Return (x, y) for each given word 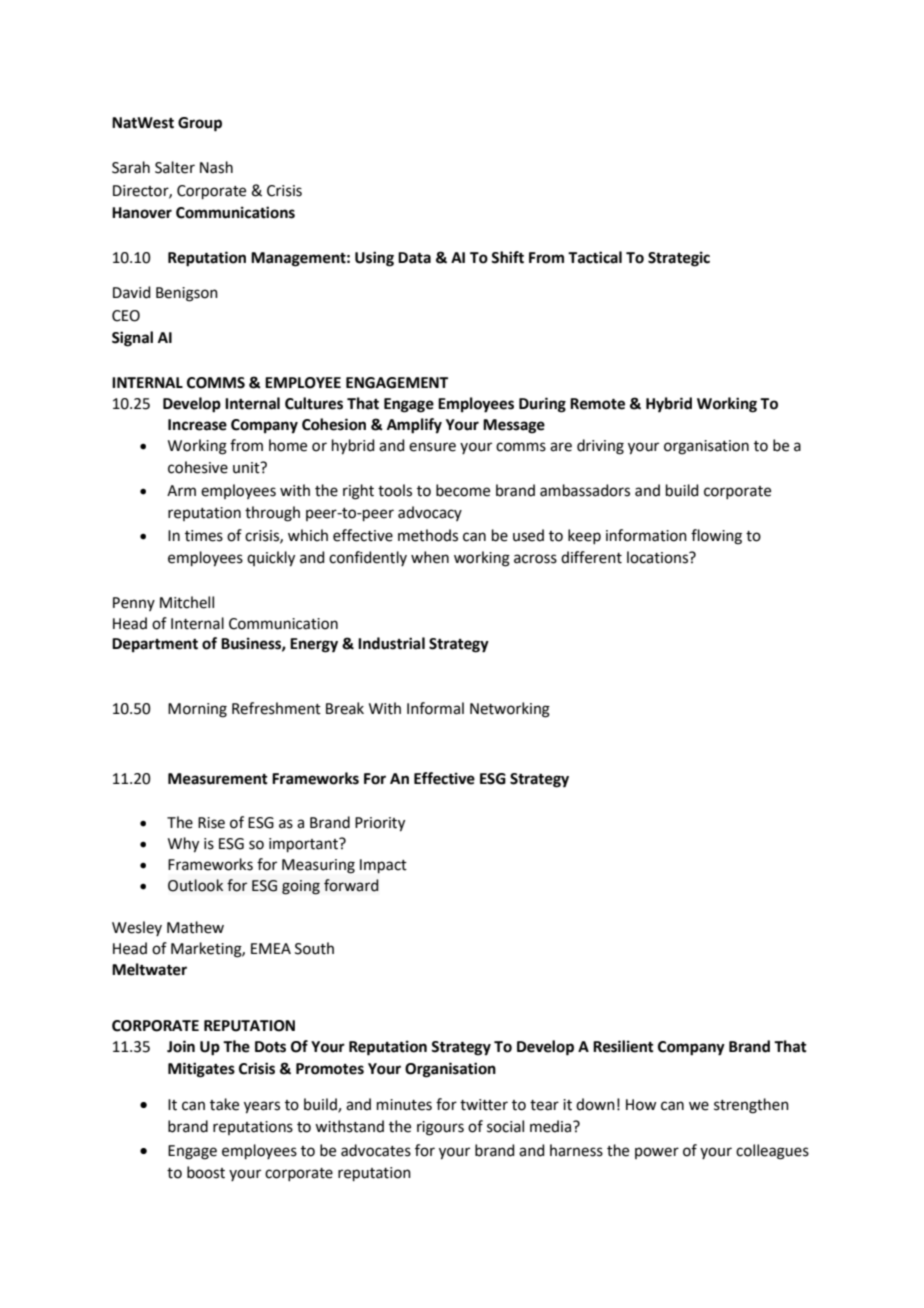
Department (155, 645)
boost (206, 1172)
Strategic (679, 259)
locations (659, 557)
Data (414, 258)
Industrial (391, 643)
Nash (216, 167)
